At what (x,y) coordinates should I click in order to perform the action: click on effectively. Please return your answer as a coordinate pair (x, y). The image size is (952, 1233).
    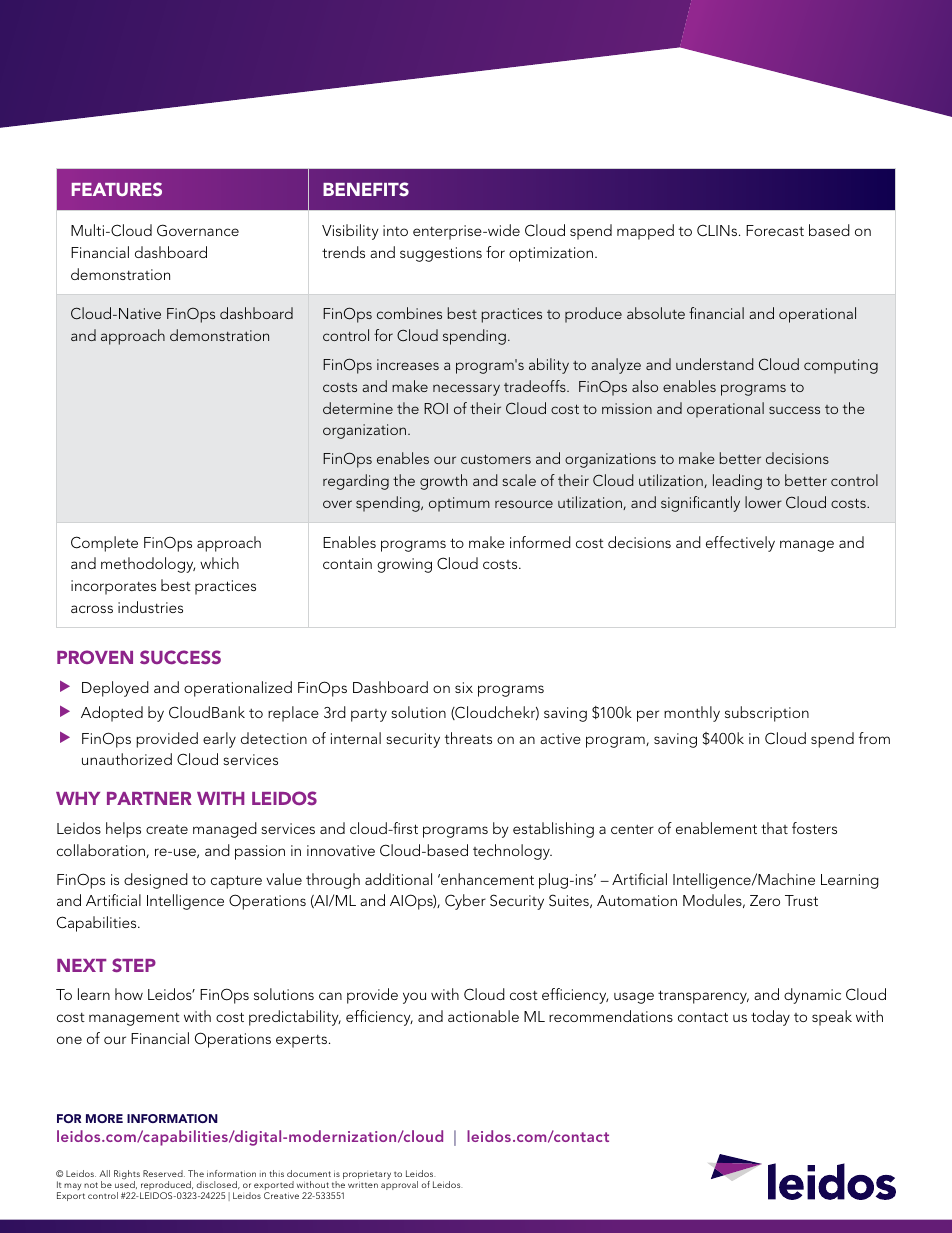
    Looking at the image, I should click on (740, 544).
